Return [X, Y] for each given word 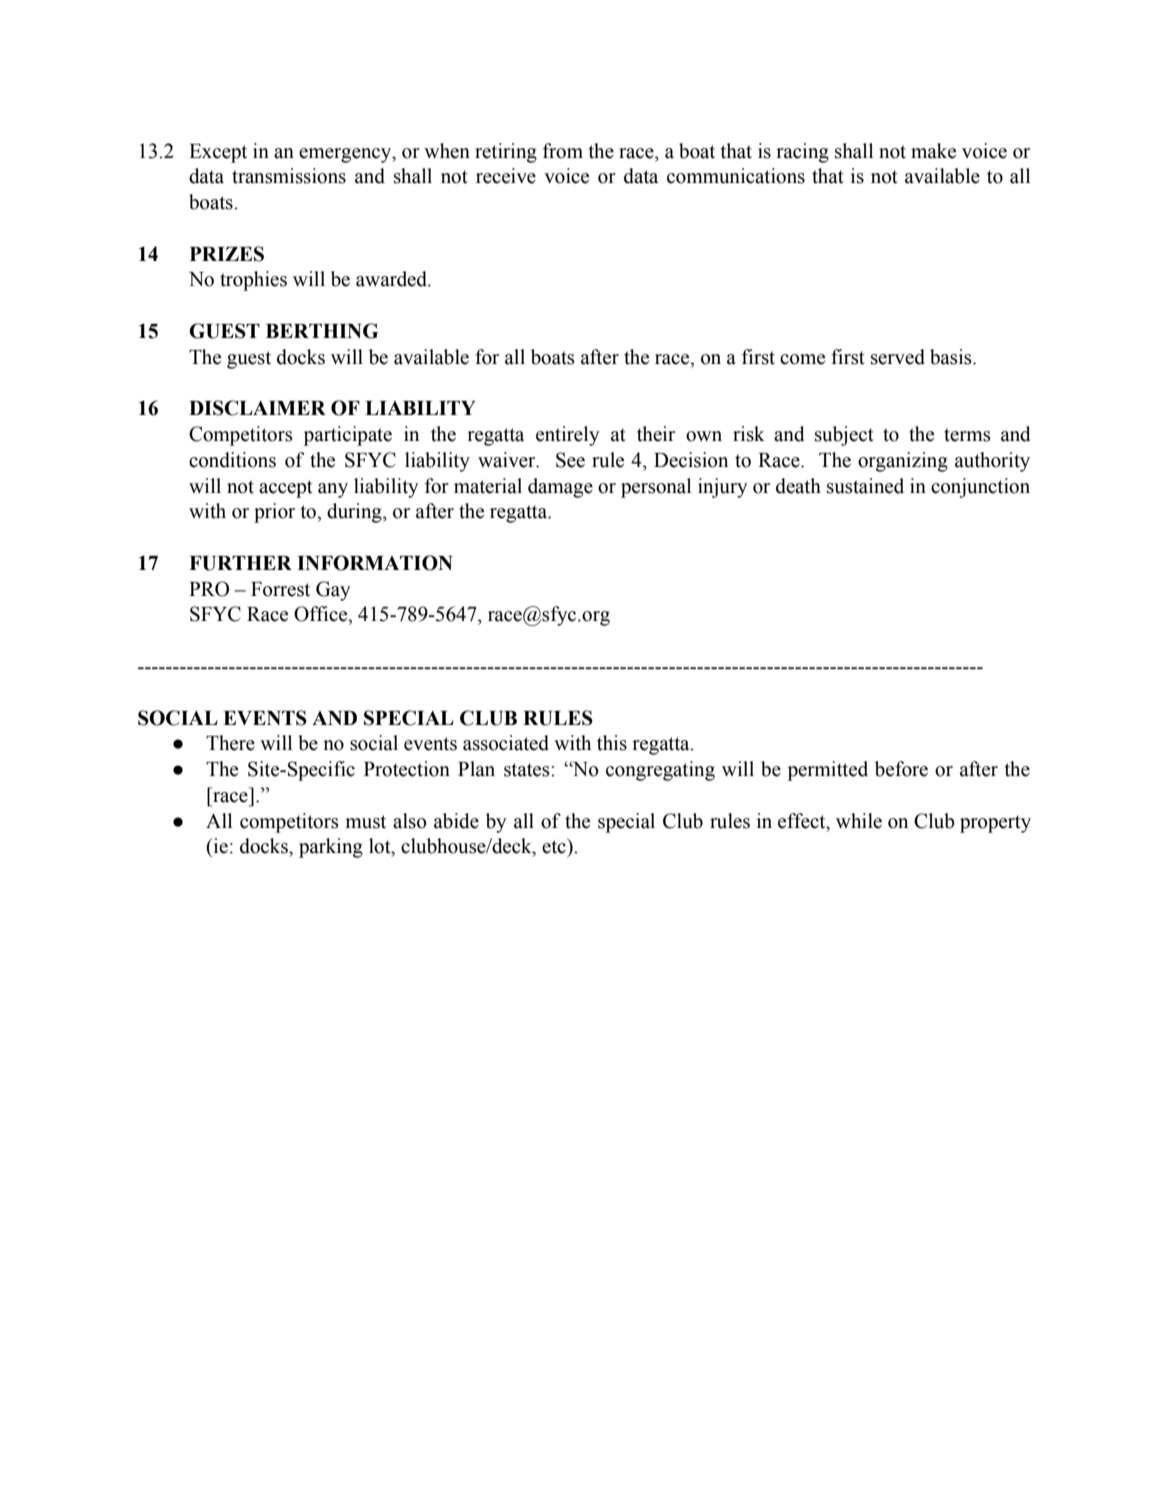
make [933, 151]
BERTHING [322, 331]
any [333, 490]
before [901, 769]
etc [555, 846]
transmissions [289, 176]
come [802, 359]
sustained [865, 486]
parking [331, 848]
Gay [333, 591]
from [563, 151]
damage [560, 488]
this [612, 743]
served [898, 357]
